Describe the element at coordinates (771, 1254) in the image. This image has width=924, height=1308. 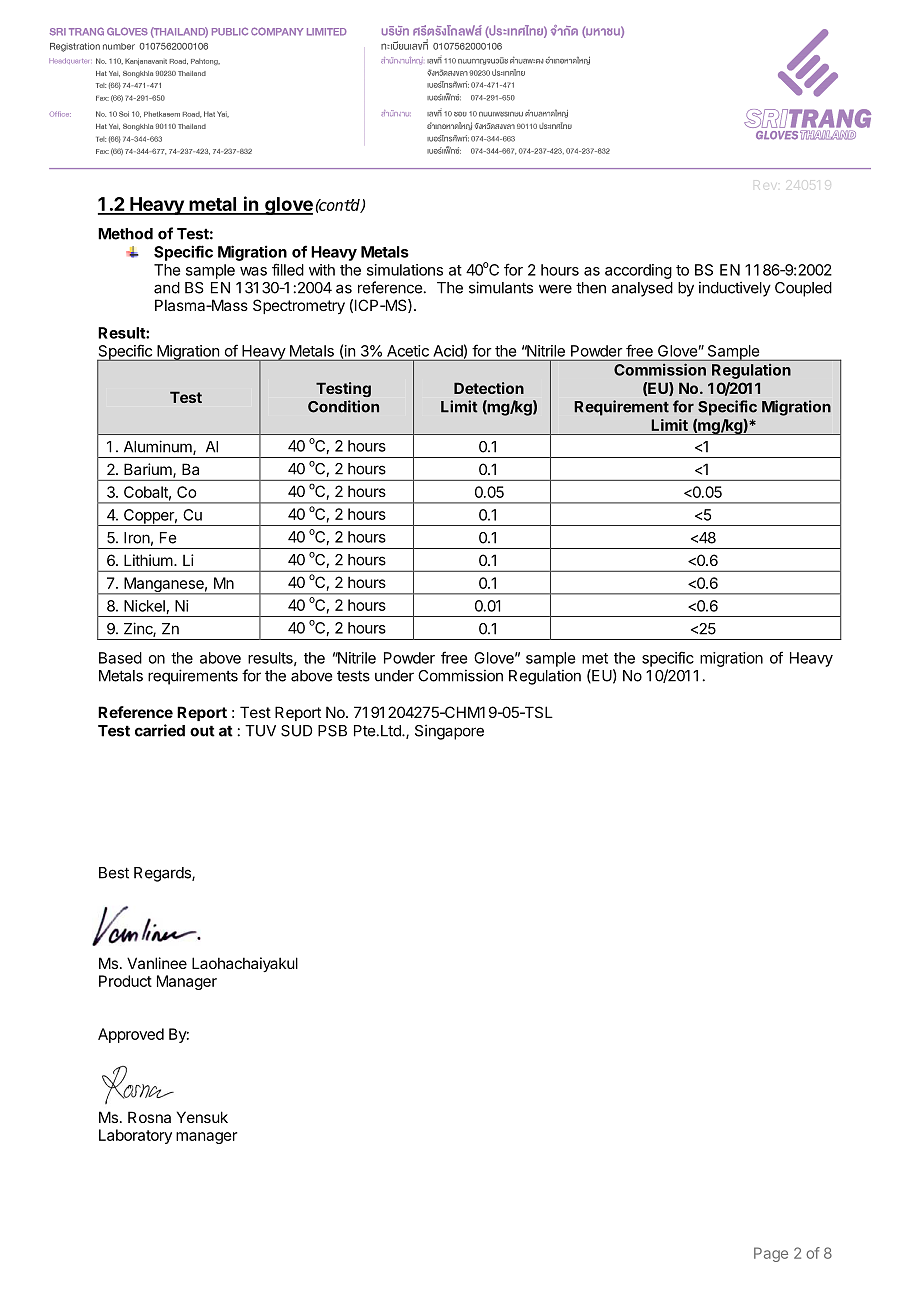
I see `Page` at that location.
